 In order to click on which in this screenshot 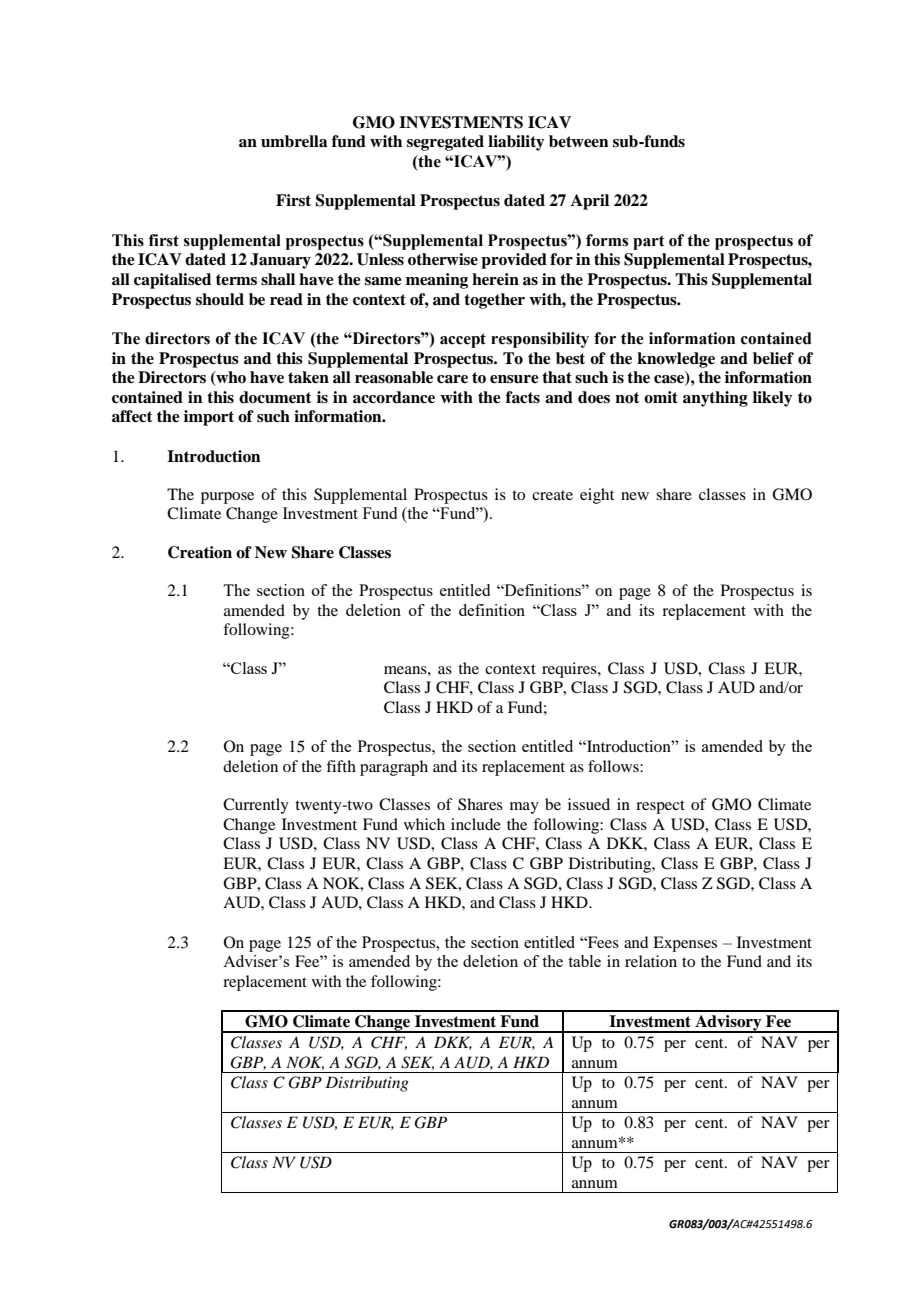, I will do `click(424, 824)`.
